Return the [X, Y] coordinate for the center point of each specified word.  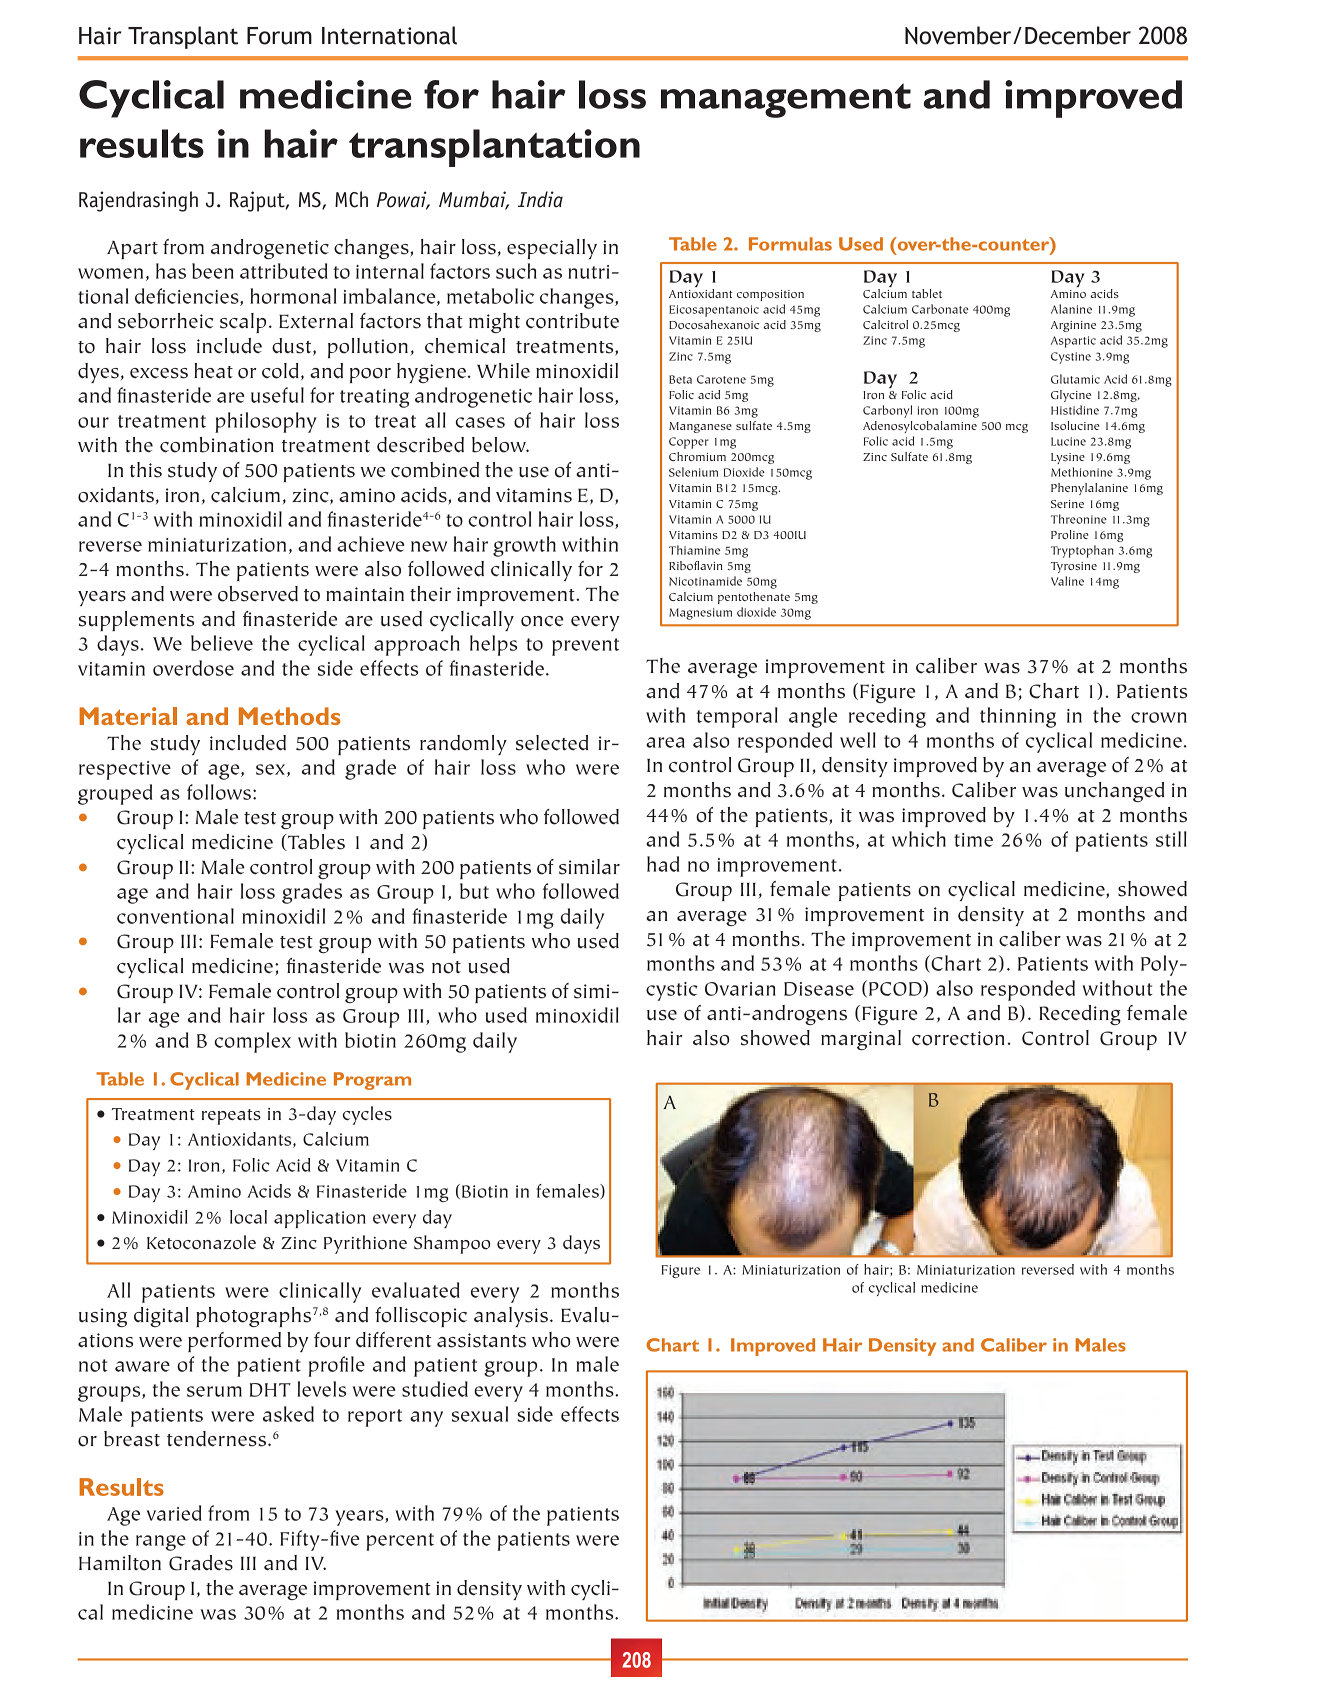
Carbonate [940, 309]
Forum [279, 36]
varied [174, 1513]
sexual [480, 1414]
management [786, 100]
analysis [511, 1317]
